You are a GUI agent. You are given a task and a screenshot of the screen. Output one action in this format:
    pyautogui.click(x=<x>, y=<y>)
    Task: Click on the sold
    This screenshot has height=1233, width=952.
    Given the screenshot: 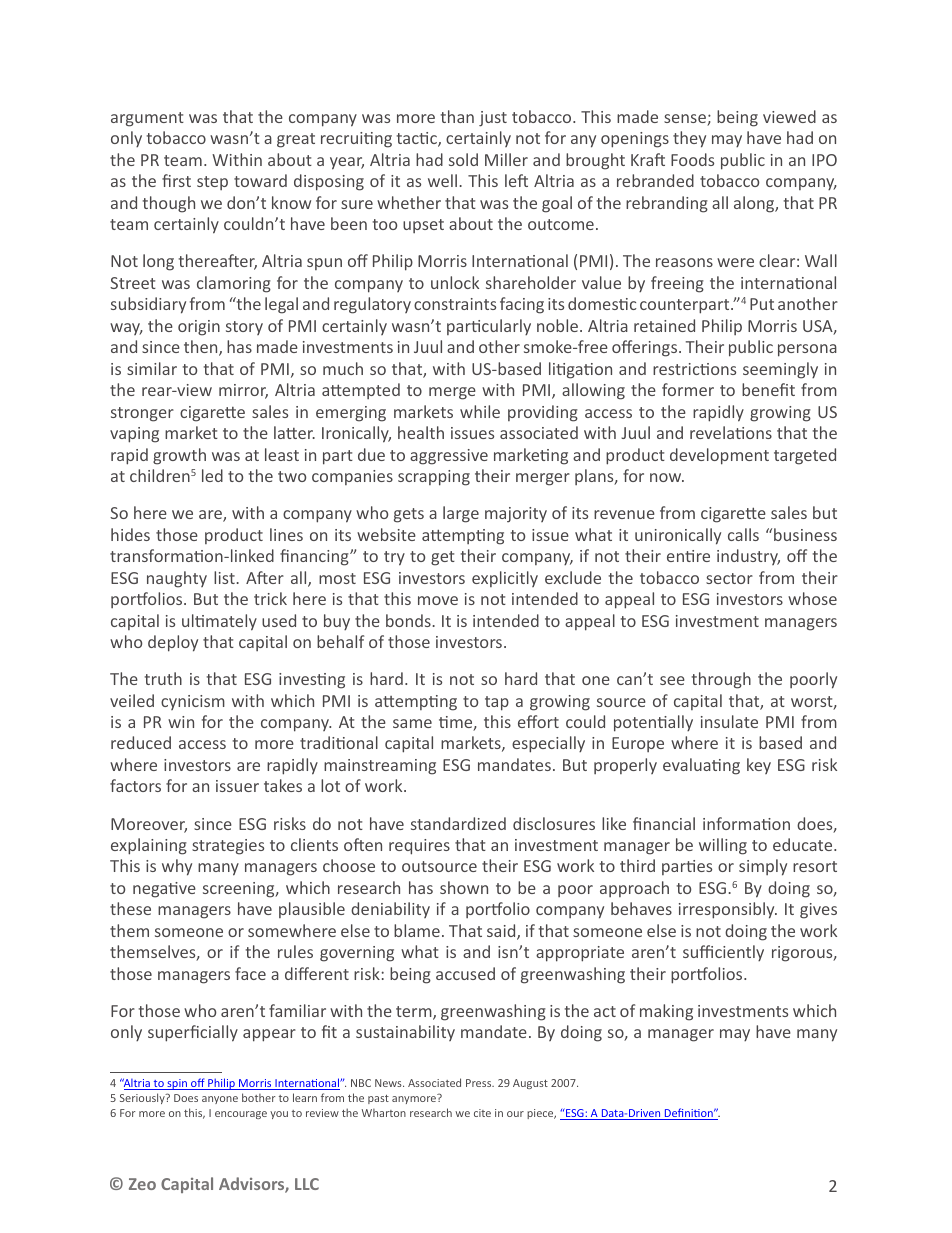 What is the action you would take?
    pyautogui.click(x=463, y=159)
